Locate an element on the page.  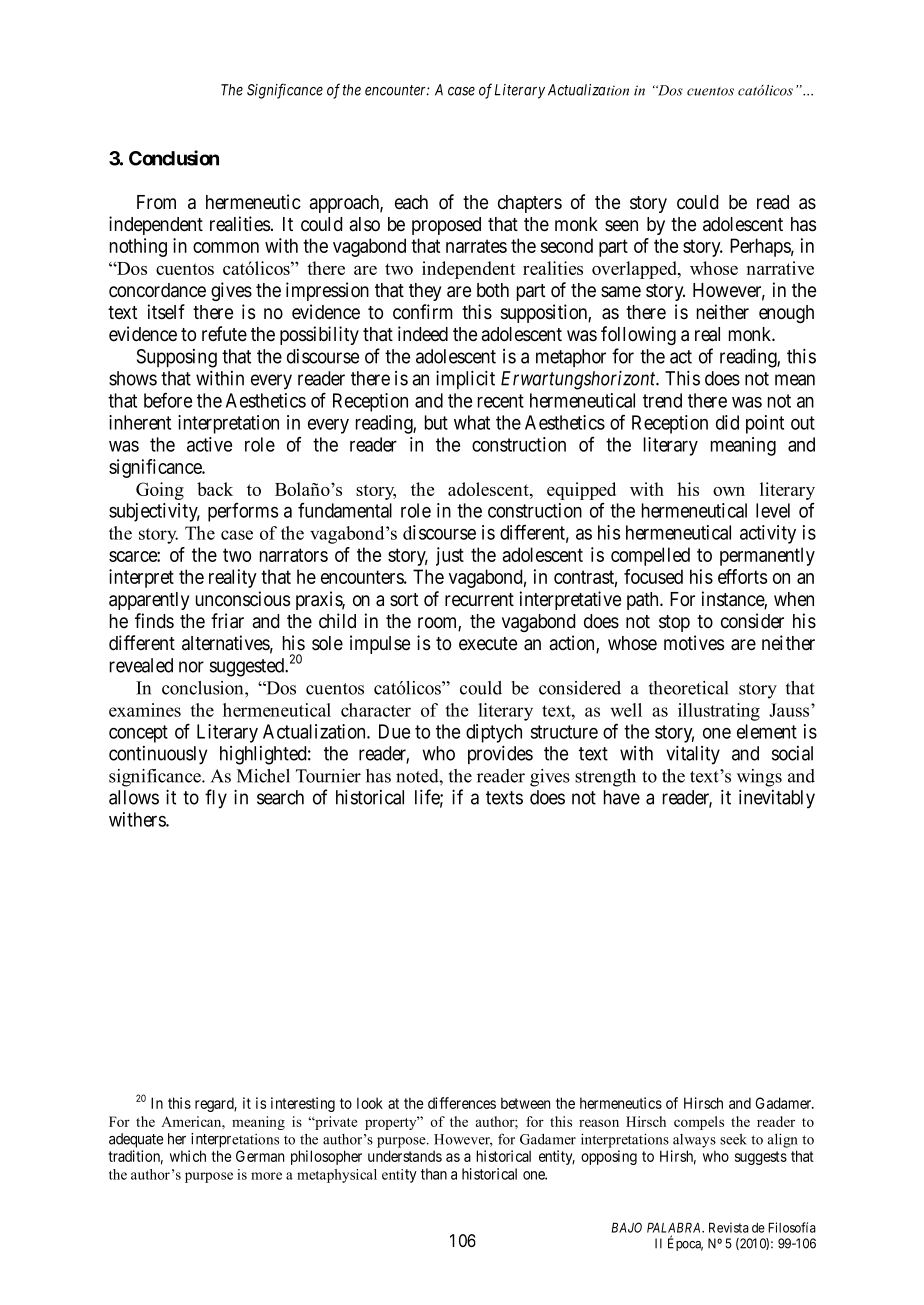
back is located at coordinates (215, 489).
